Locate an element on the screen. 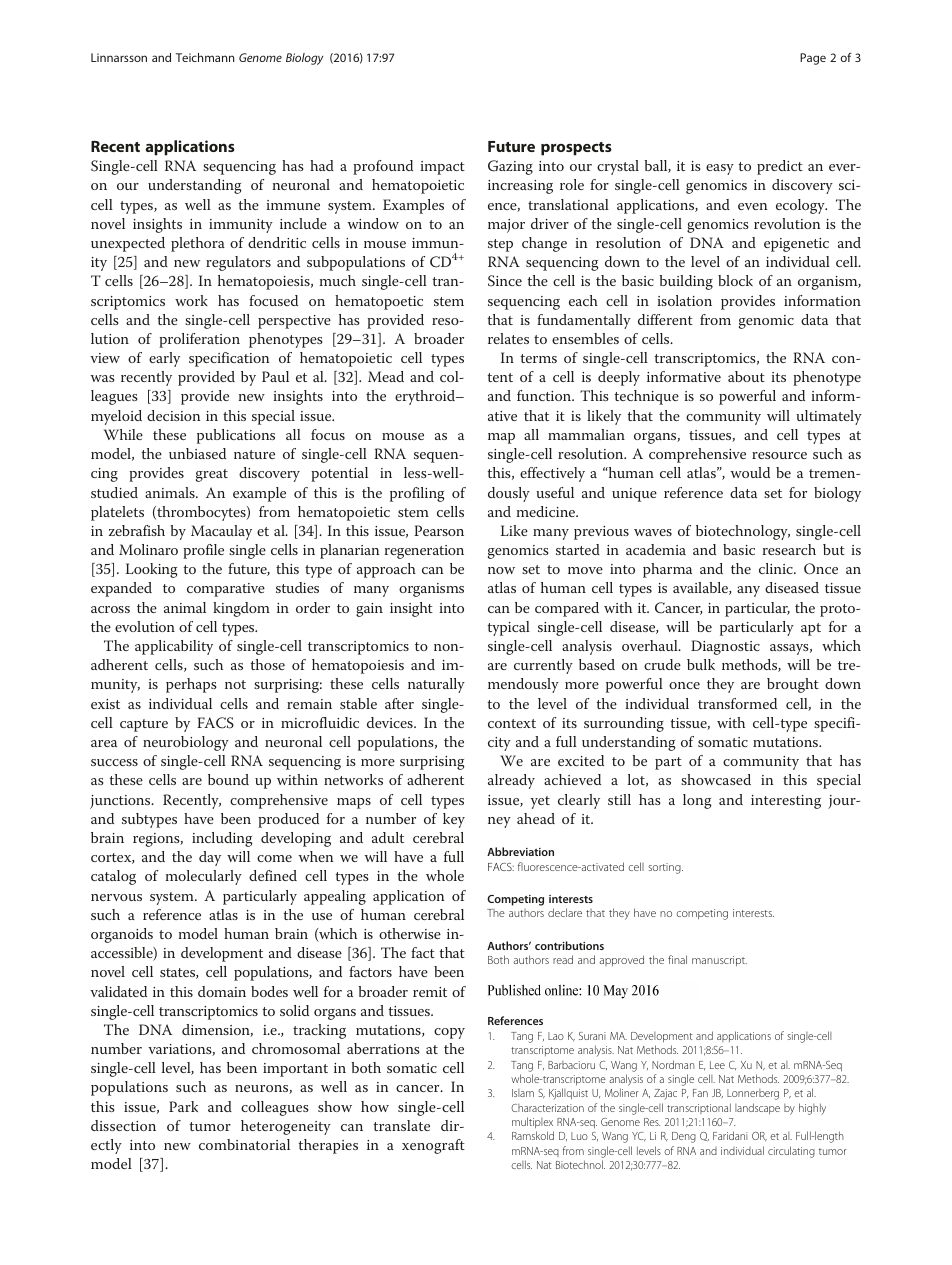  now is located at coordinates (501, 570).
